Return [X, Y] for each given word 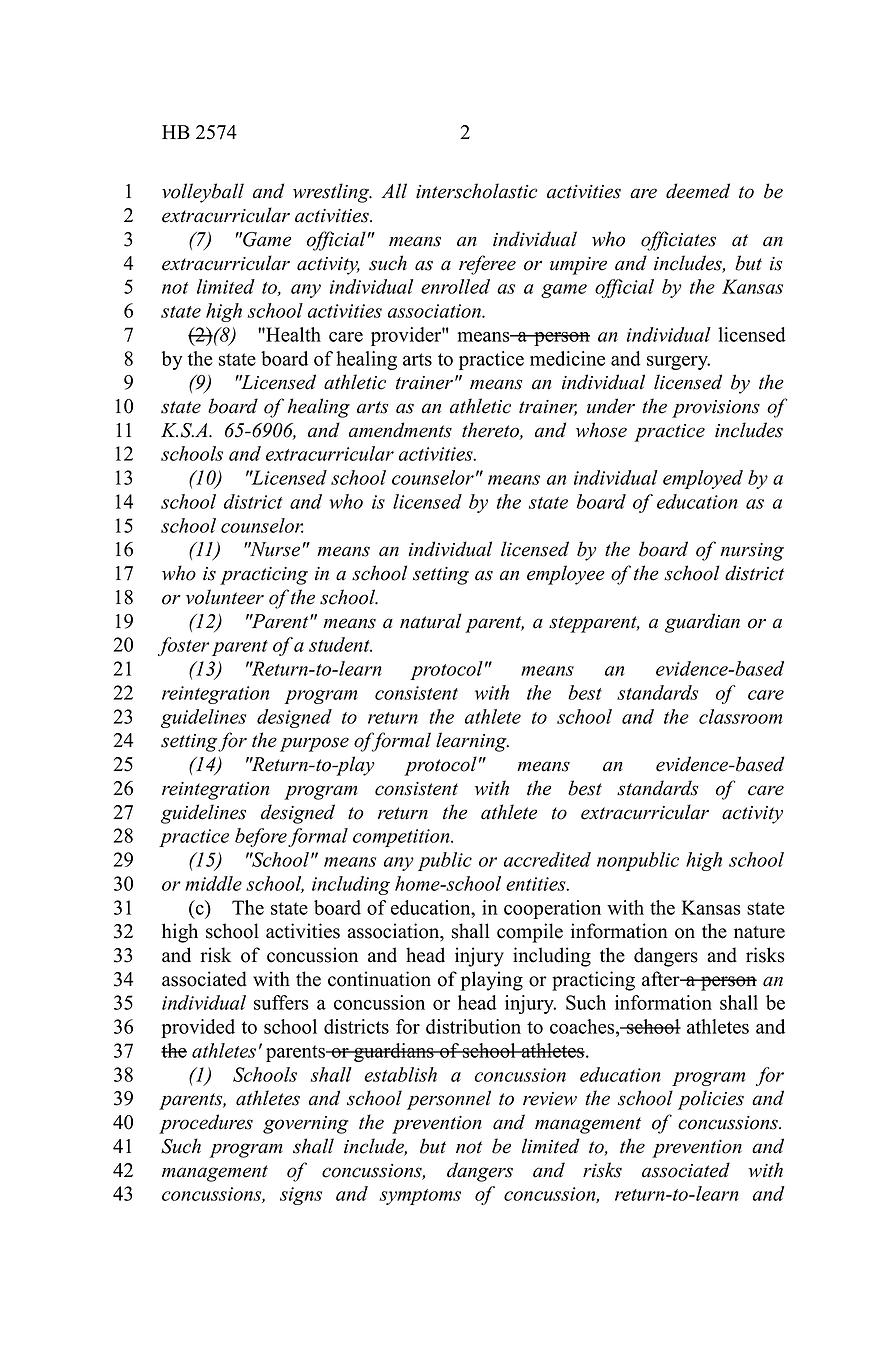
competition [402, 838]
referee [487, 265]
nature [759, 932]
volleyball [203, 193]
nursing [752, 552]
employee [566, 575]
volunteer [225, 597]
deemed [698, 191]
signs [301, 1196]
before [261, 837]
